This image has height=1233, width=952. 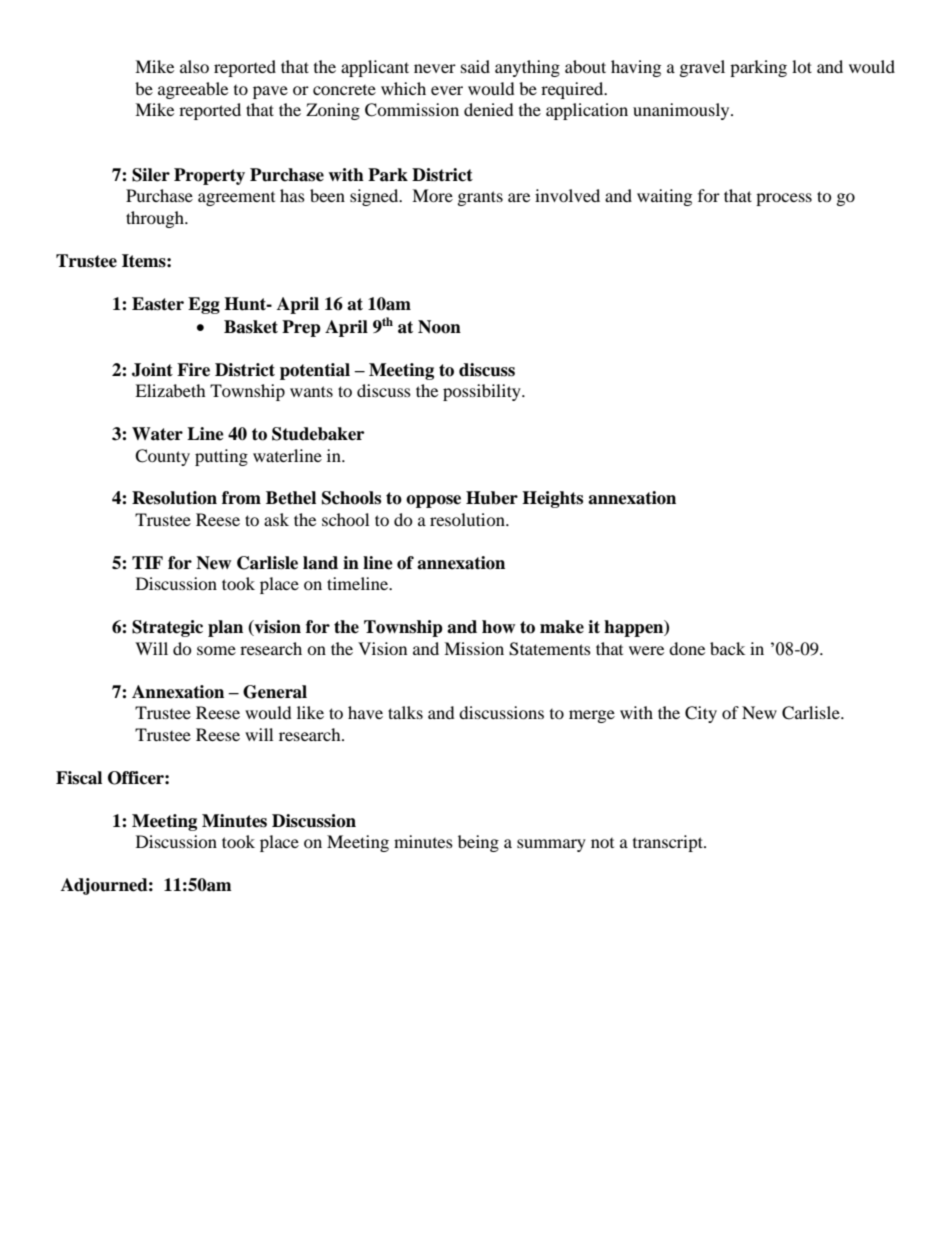 What do you see at coordinates (433, 501) in the image?
I see `oppose` at bounding box center [433, 501].
